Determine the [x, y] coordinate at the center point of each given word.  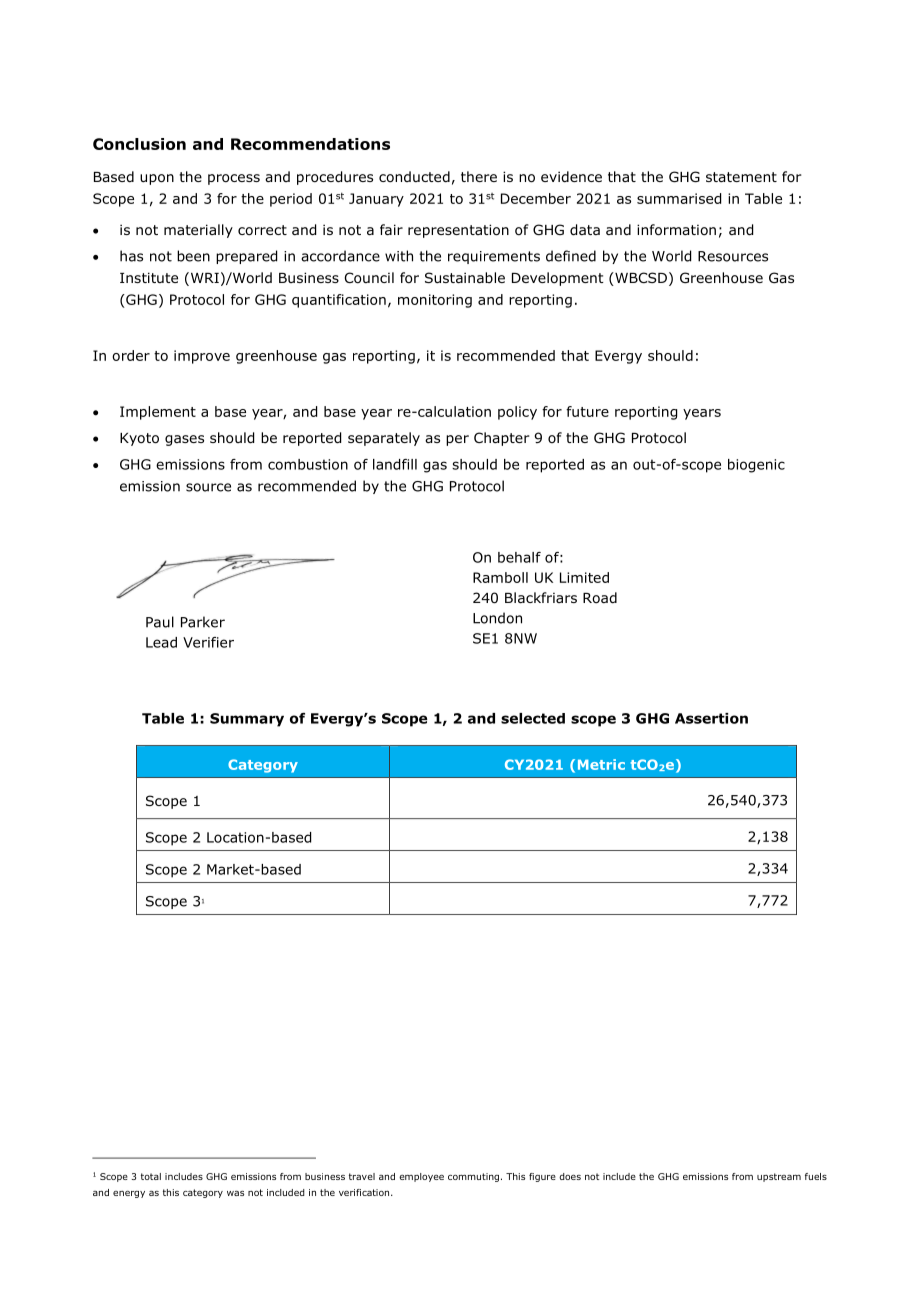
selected [533, 718]
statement [741, 177]
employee [421, 1177]
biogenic [756, 466]
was [235, 1193]
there [479, 176]
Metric [601, 764]
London [497, 618]
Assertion [711, 718]
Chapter [502, 439]
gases [184, 440]
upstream [779, 1177]
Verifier [208, 642]
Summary [247, 720]
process [234, 179]
